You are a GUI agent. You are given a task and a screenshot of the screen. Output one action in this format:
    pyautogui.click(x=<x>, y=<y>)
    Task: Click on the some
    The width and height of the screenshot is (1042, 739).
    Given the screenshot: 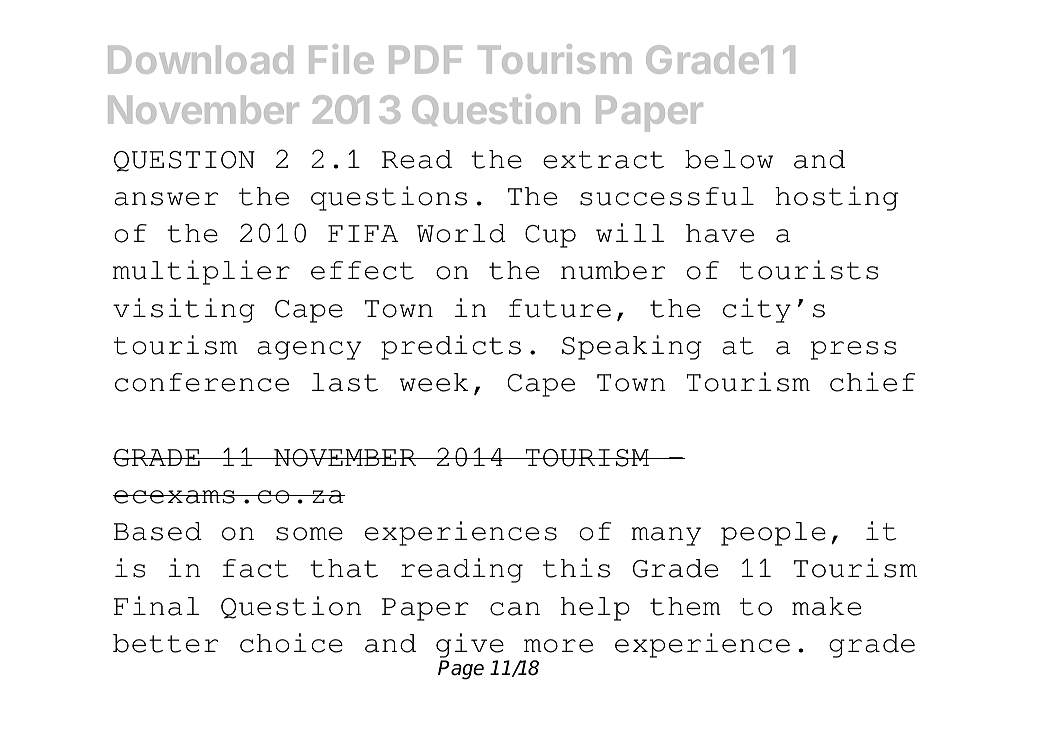 What is the action you would take?
    pyautogui.click(x=309, y=534)
